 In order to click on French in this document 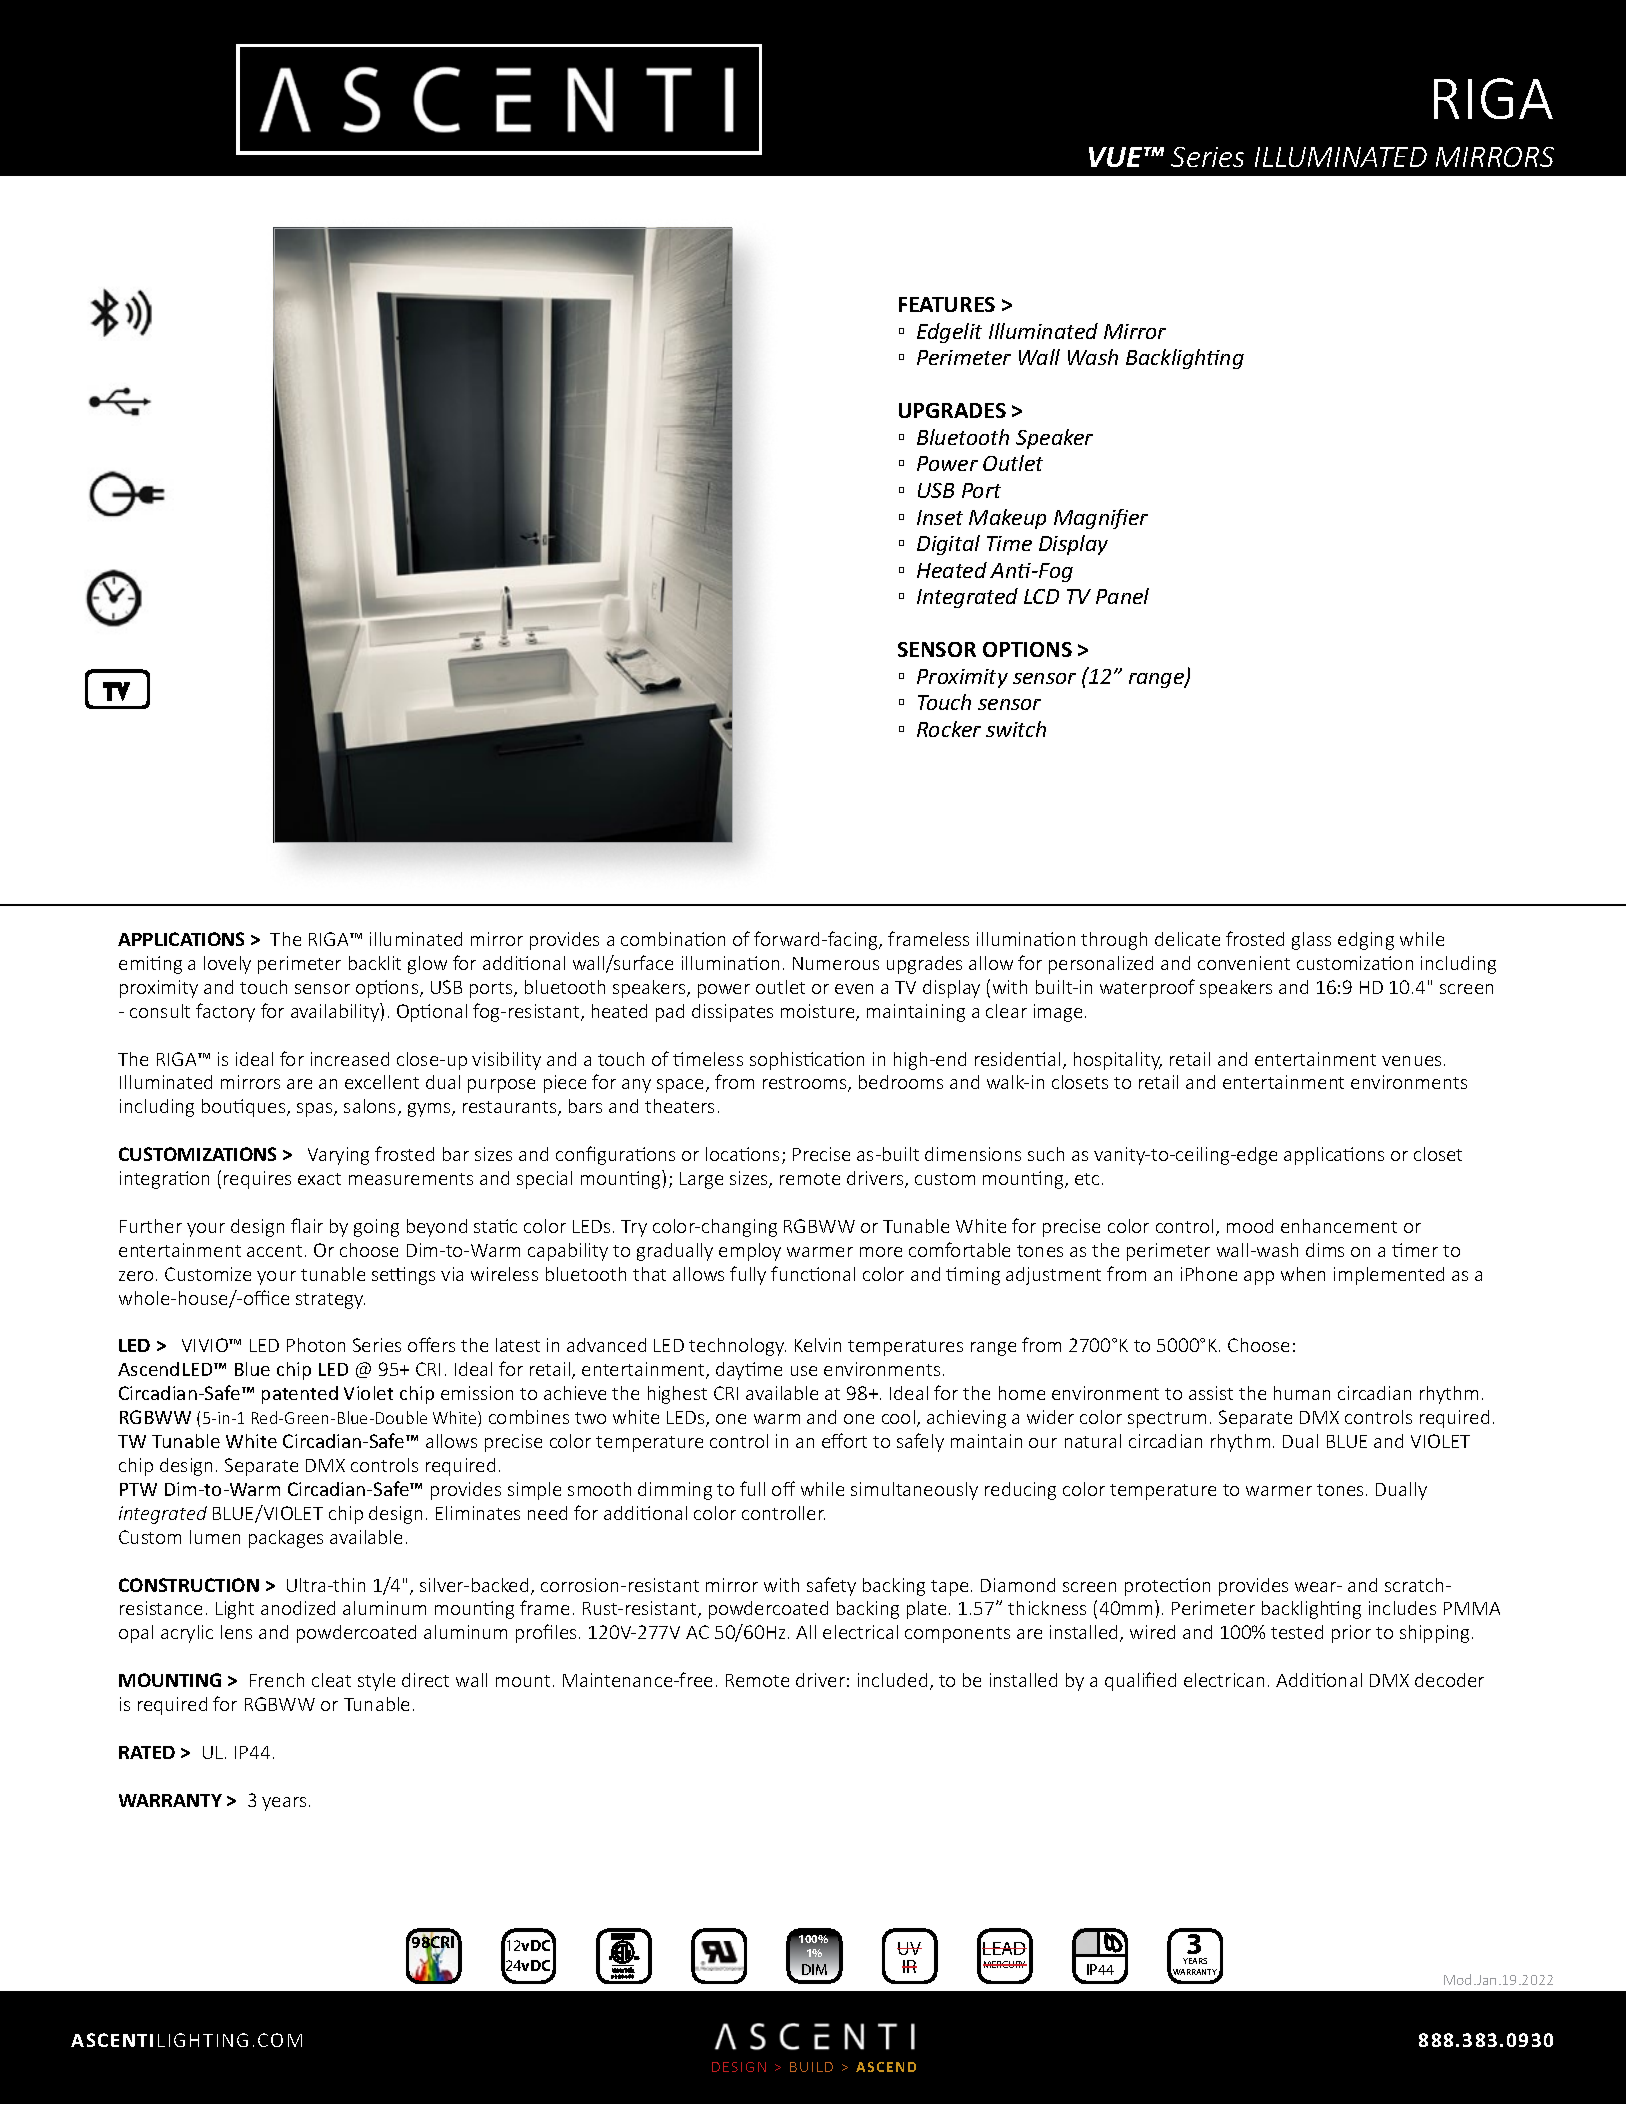, I will do `click(277, 1680)`.
